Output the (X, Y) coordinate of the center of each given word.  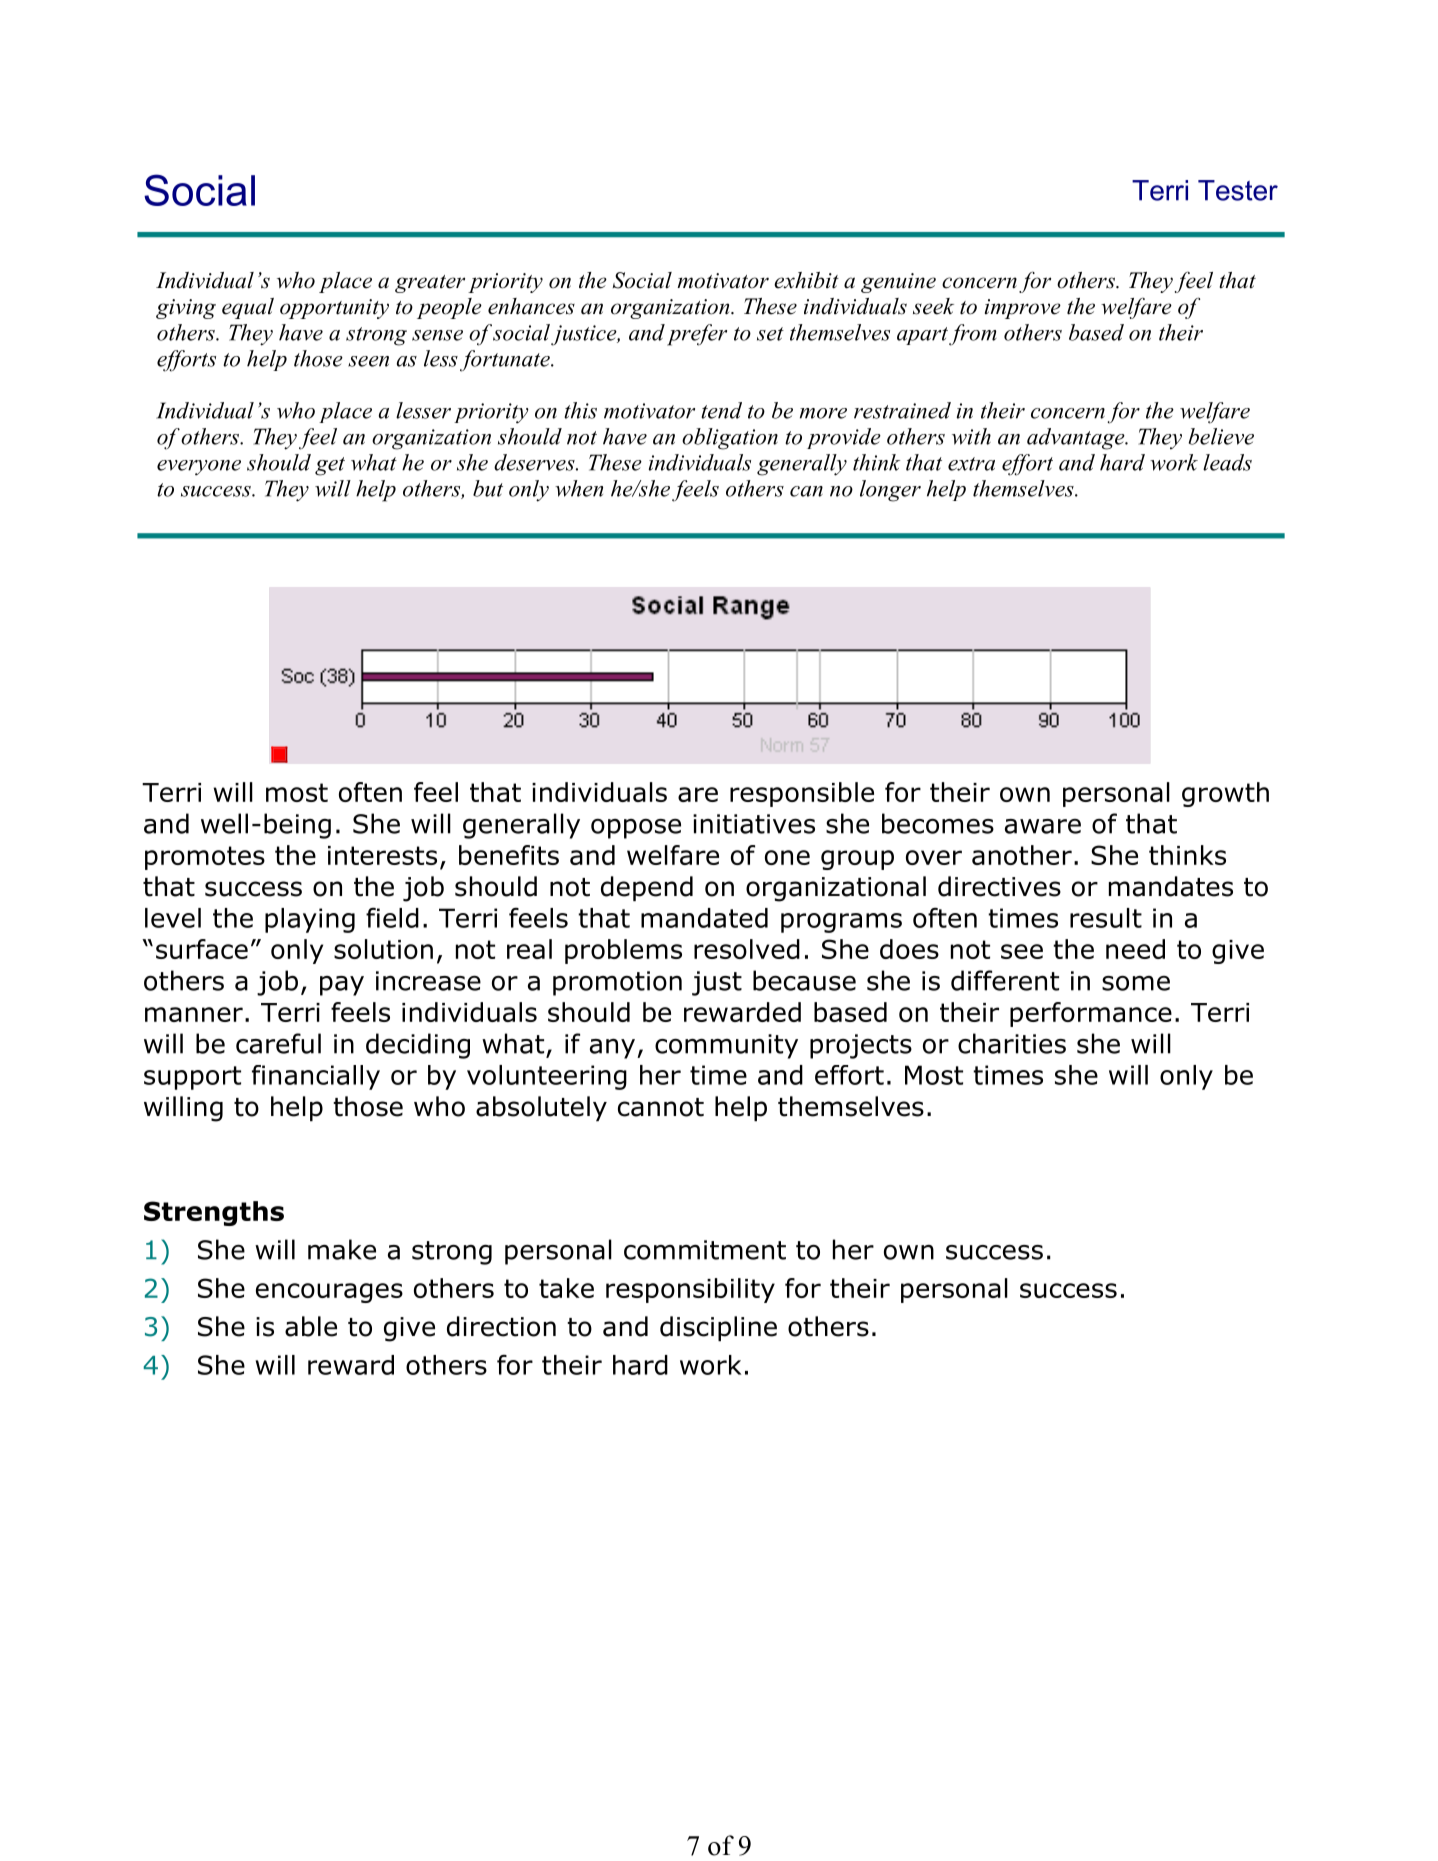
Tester (1238, 190)
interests (382, 855)
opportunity (334, 309)
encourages (329, 1293)
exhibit (806, 280)
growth (1225, 794)
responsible (802, 794)
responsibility (690, 1290)
